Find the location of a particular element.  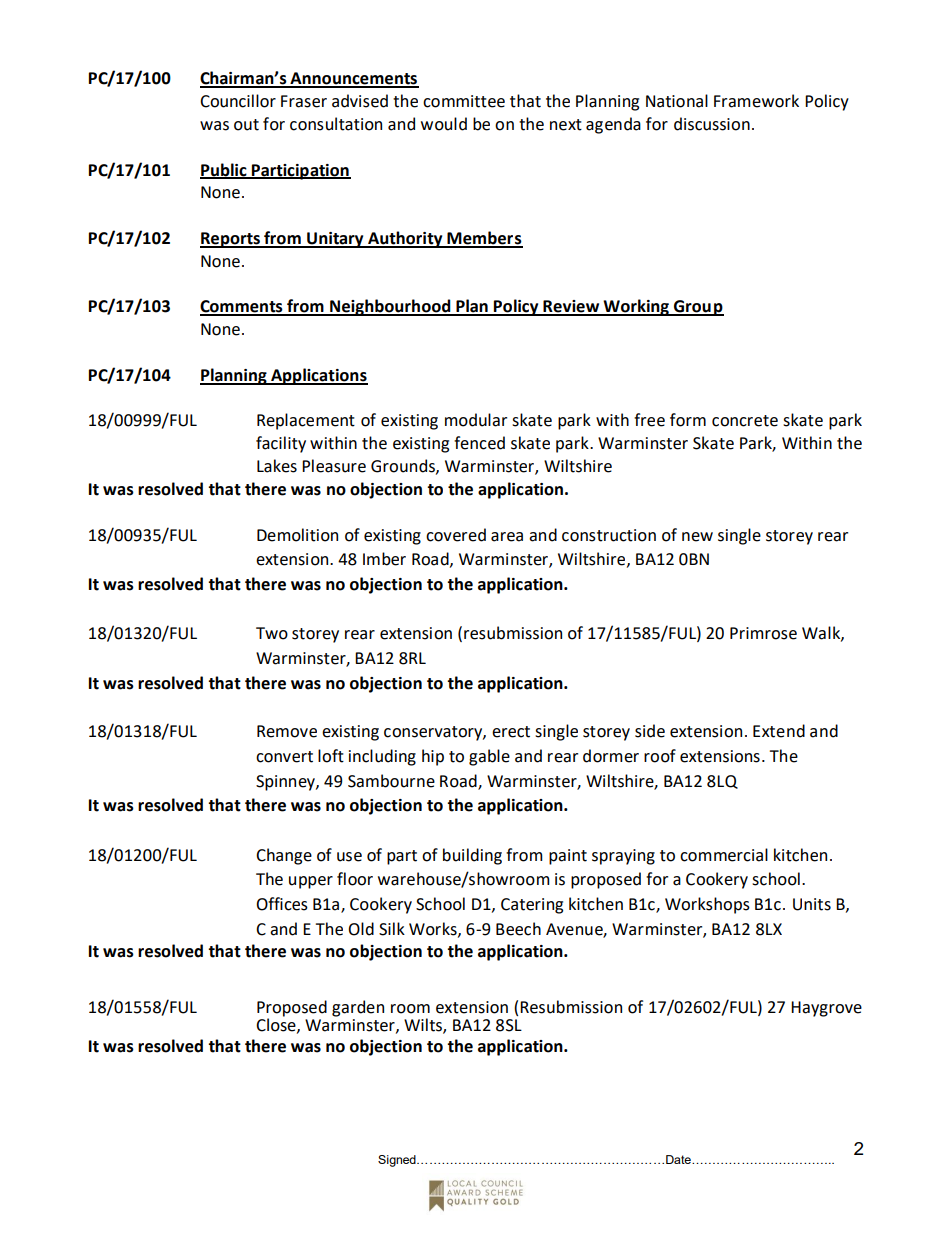

Framework is located at coordinates (756, 101).
